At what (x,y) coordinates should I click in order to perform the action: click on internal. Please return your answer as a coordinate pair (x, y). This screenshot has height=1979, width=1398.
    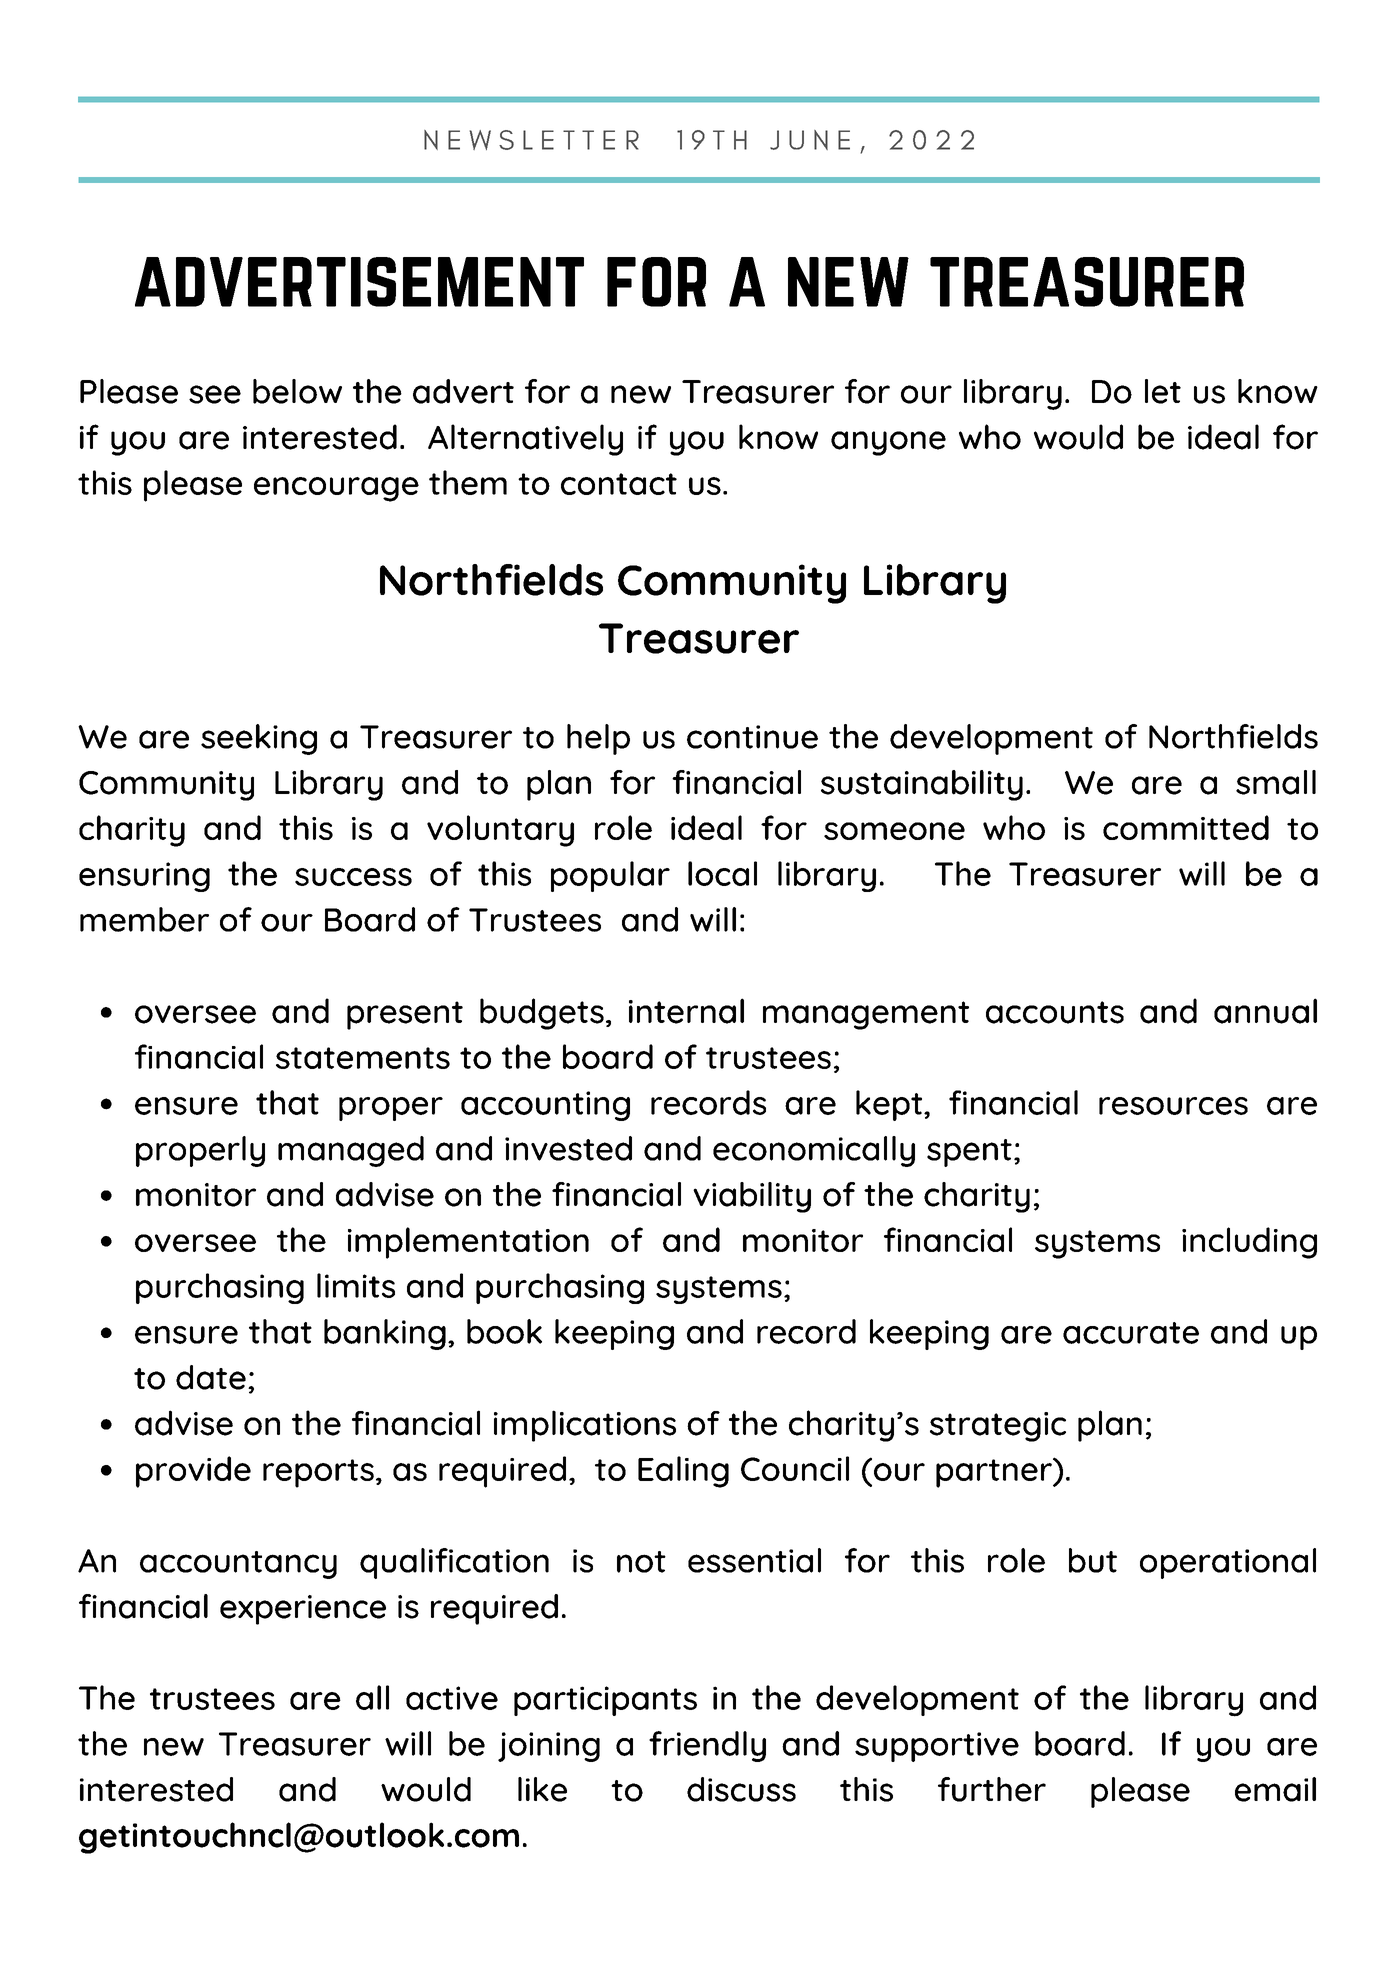
    Looking at the image, I should click on (686, 1011).
